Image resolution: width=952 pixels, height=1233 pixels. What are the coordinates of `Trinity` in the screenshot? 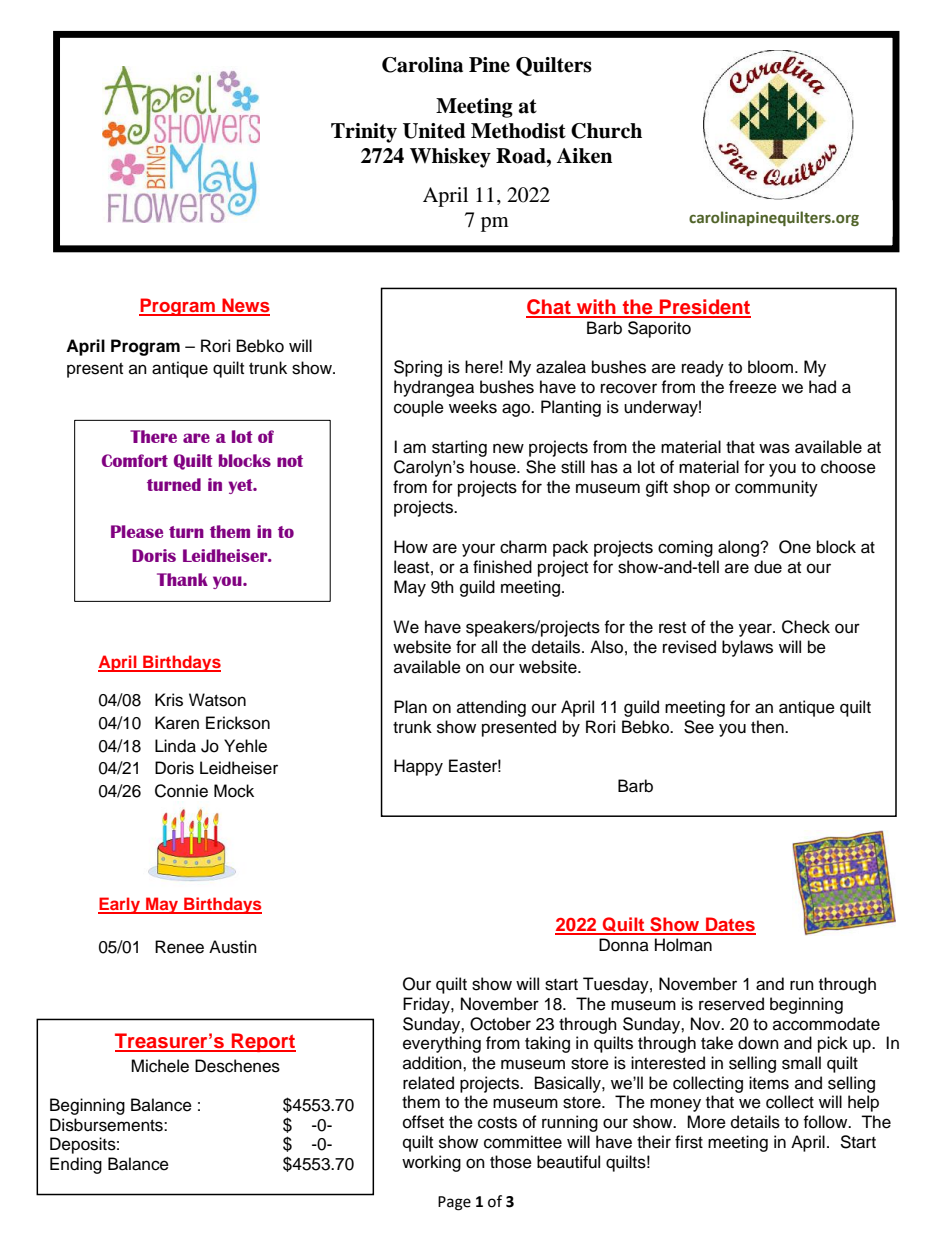 It's located at (364, 133).
